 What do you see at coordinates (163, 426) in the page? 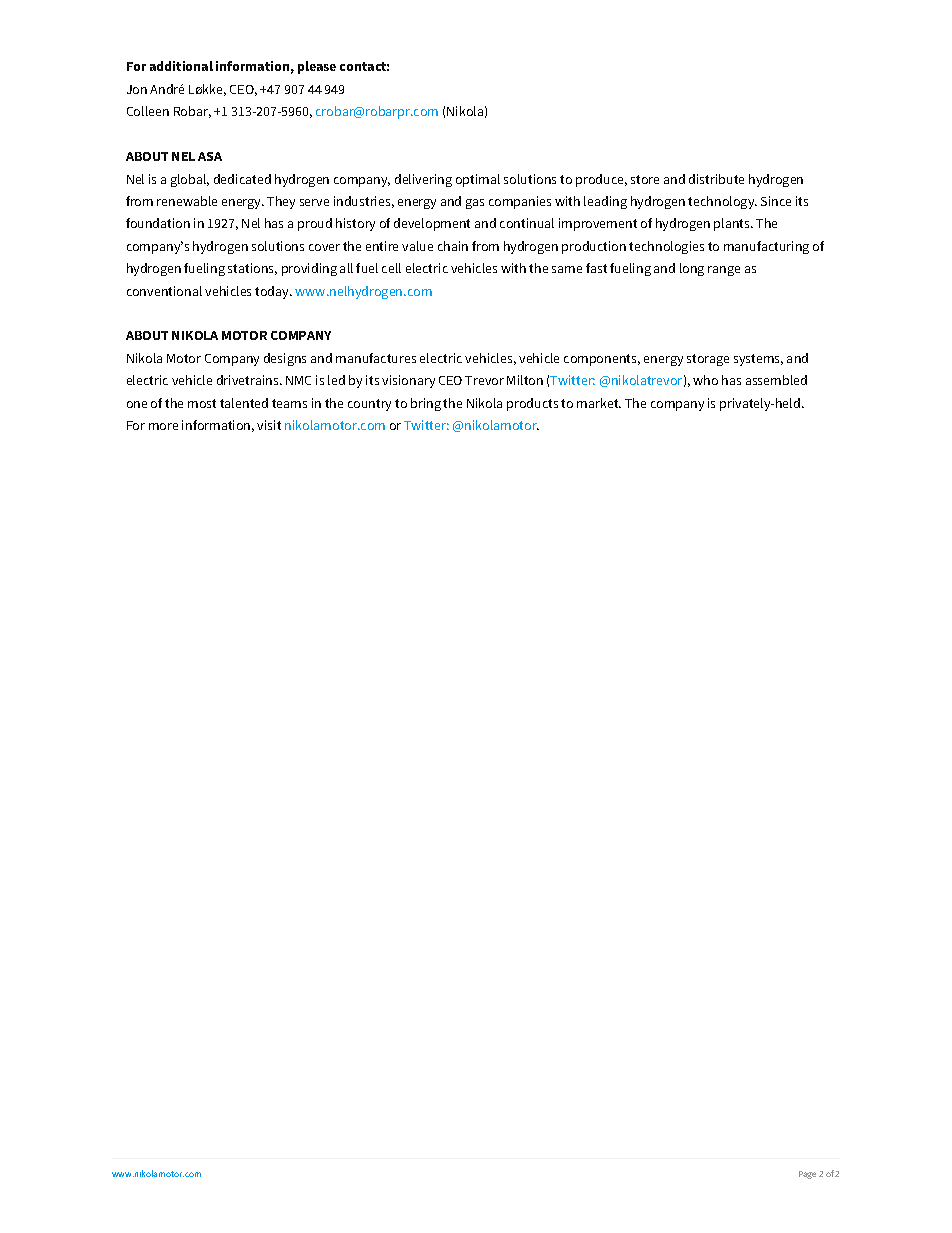
I see `more` at bounding box center [163, 426].
